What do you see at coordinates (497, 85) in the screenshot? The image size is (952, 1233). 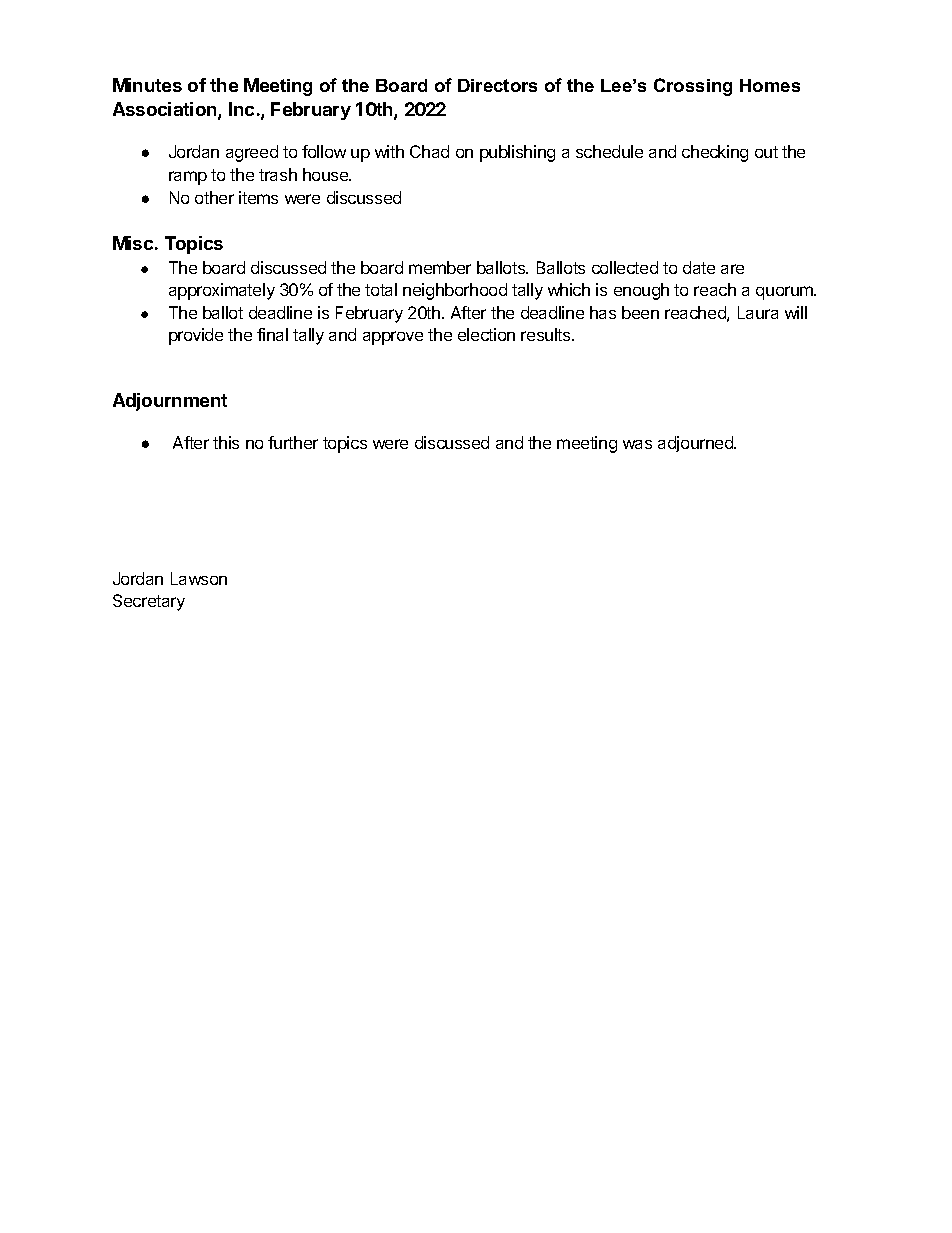 I see `Directors` at bounding box center [497, 85].
